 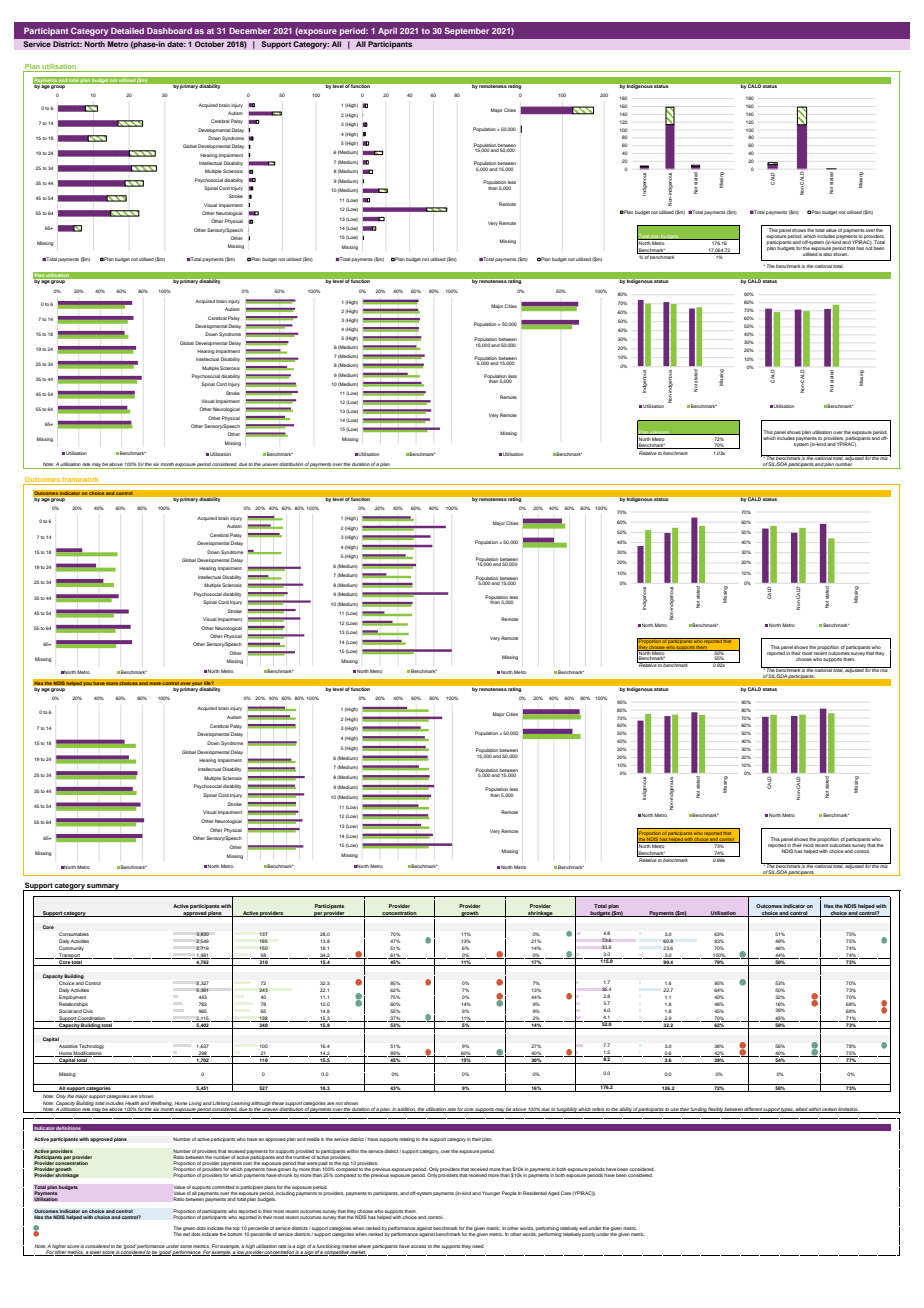 I want to click on summary, so click(x=103, y=887).
